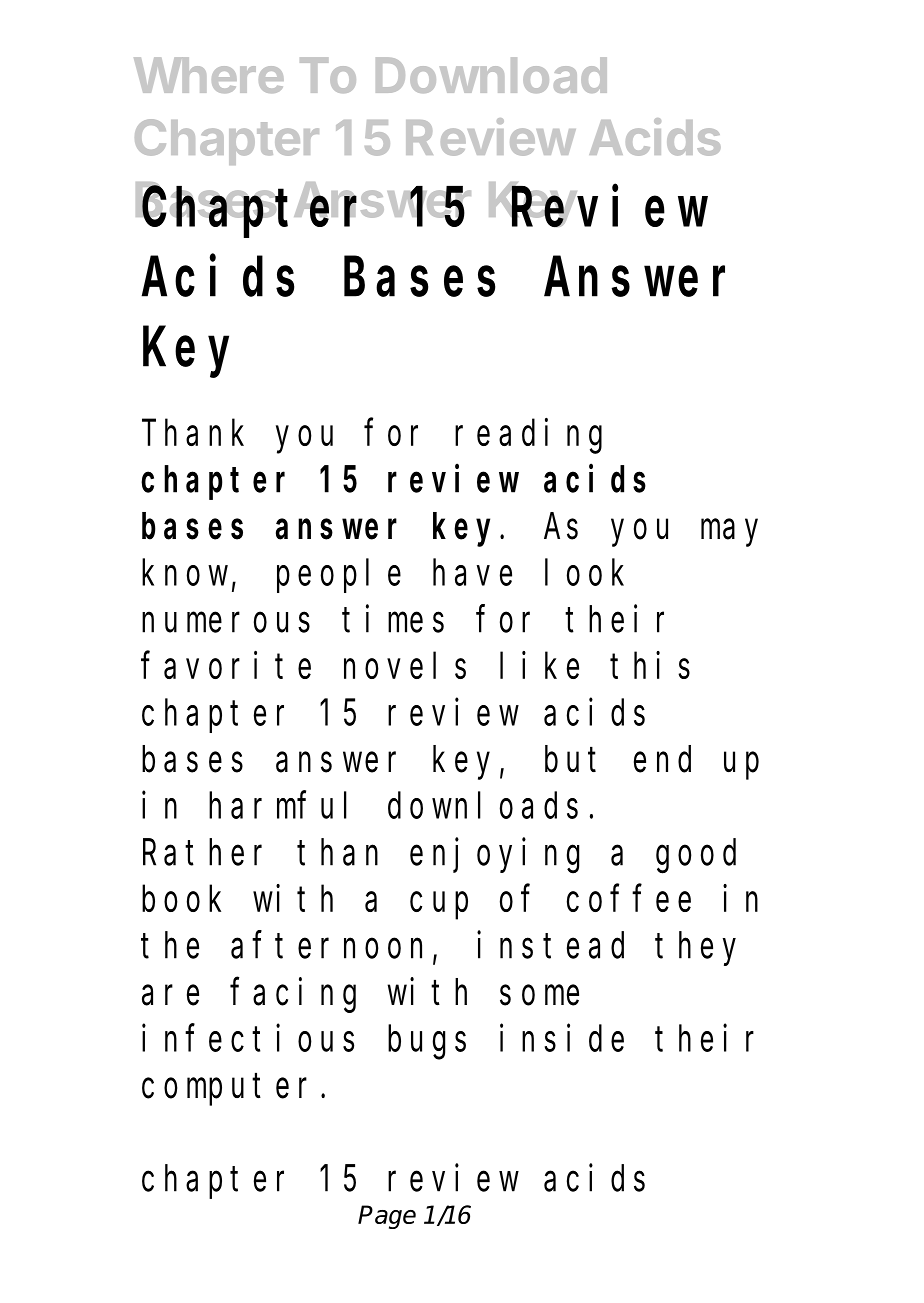 The height and width of the screenshot is (1303, 924). What do you see at coordinates (650, 665) in the screenshot?
I see `this` at bounding box center [650, 665].
